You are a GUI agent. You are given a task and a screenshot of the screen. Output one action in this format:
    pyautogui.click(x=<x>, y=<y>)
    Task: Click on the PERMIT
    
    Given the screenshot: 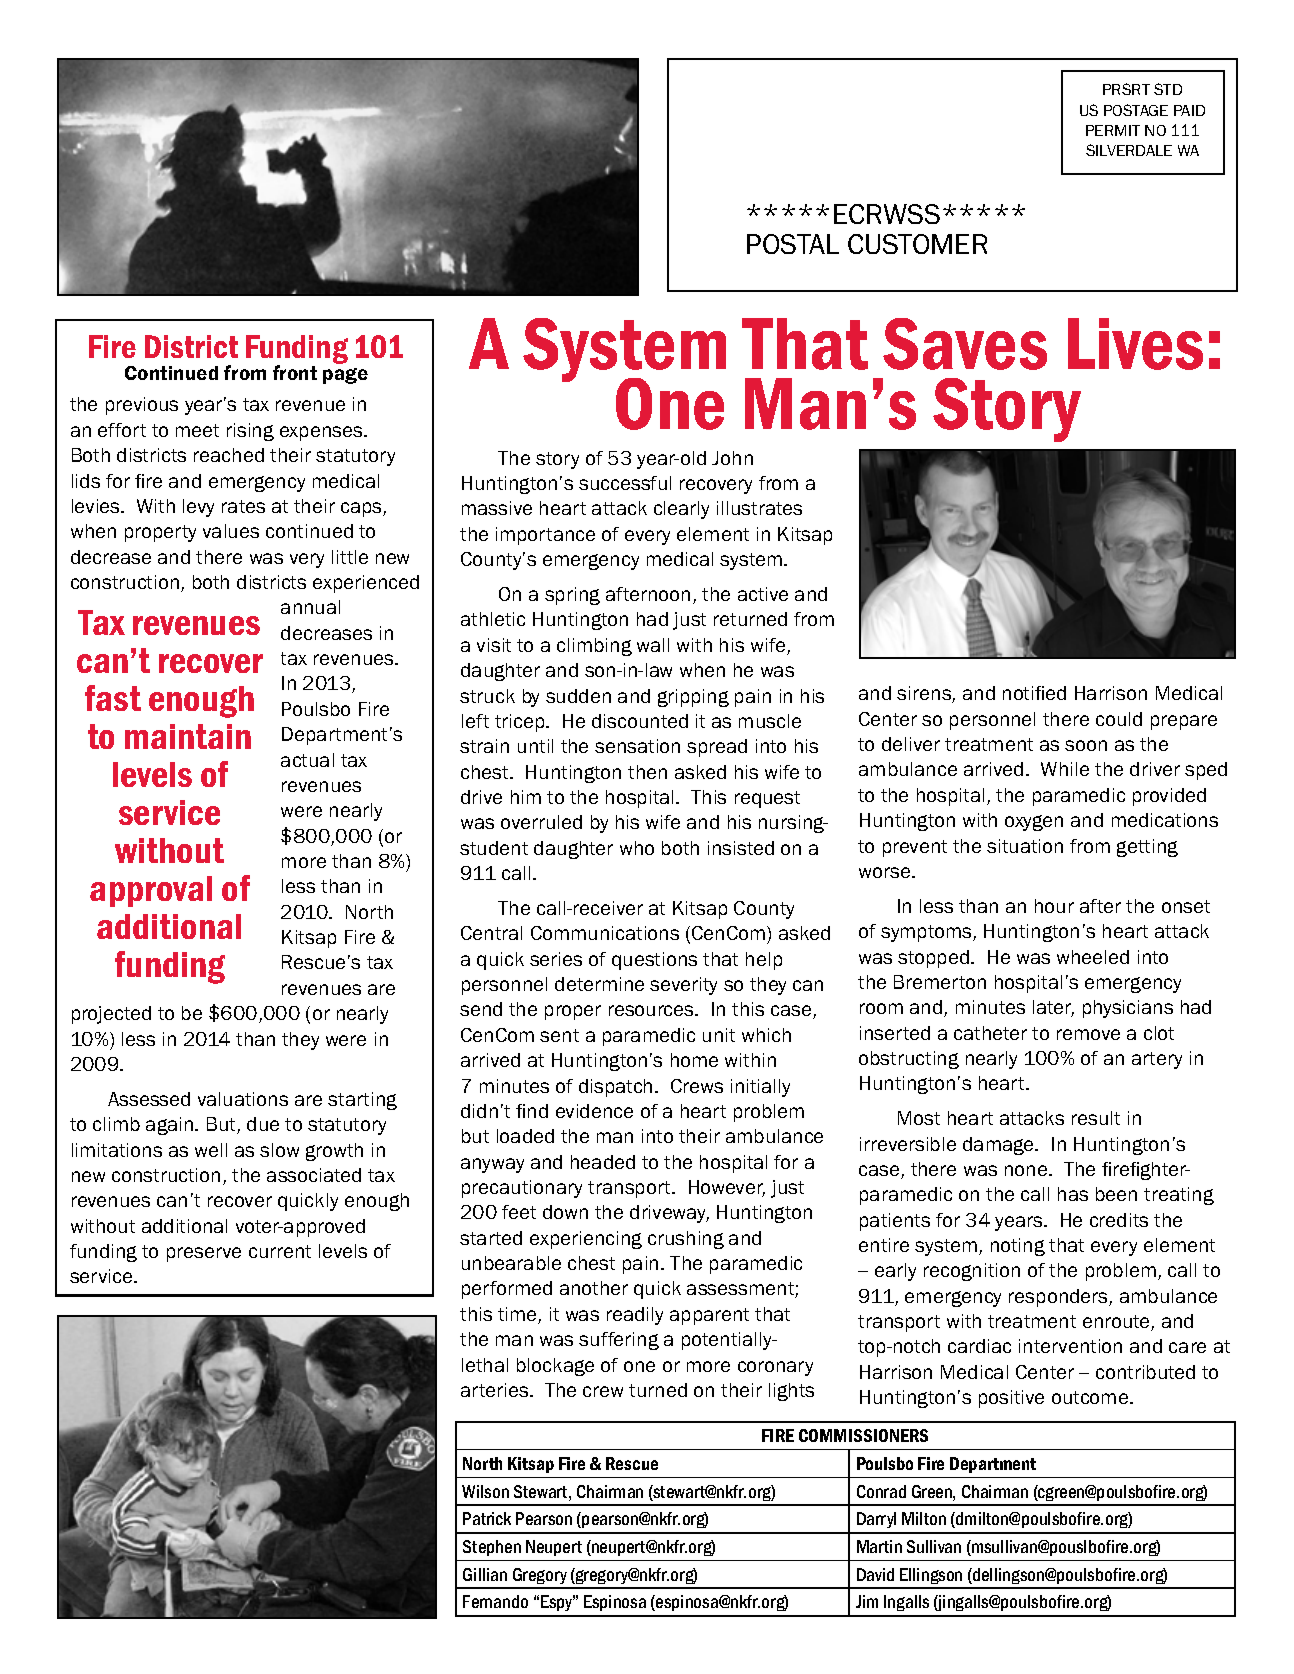 What is the action you would take?
    pyautogui.click(x=1113, y=130)
